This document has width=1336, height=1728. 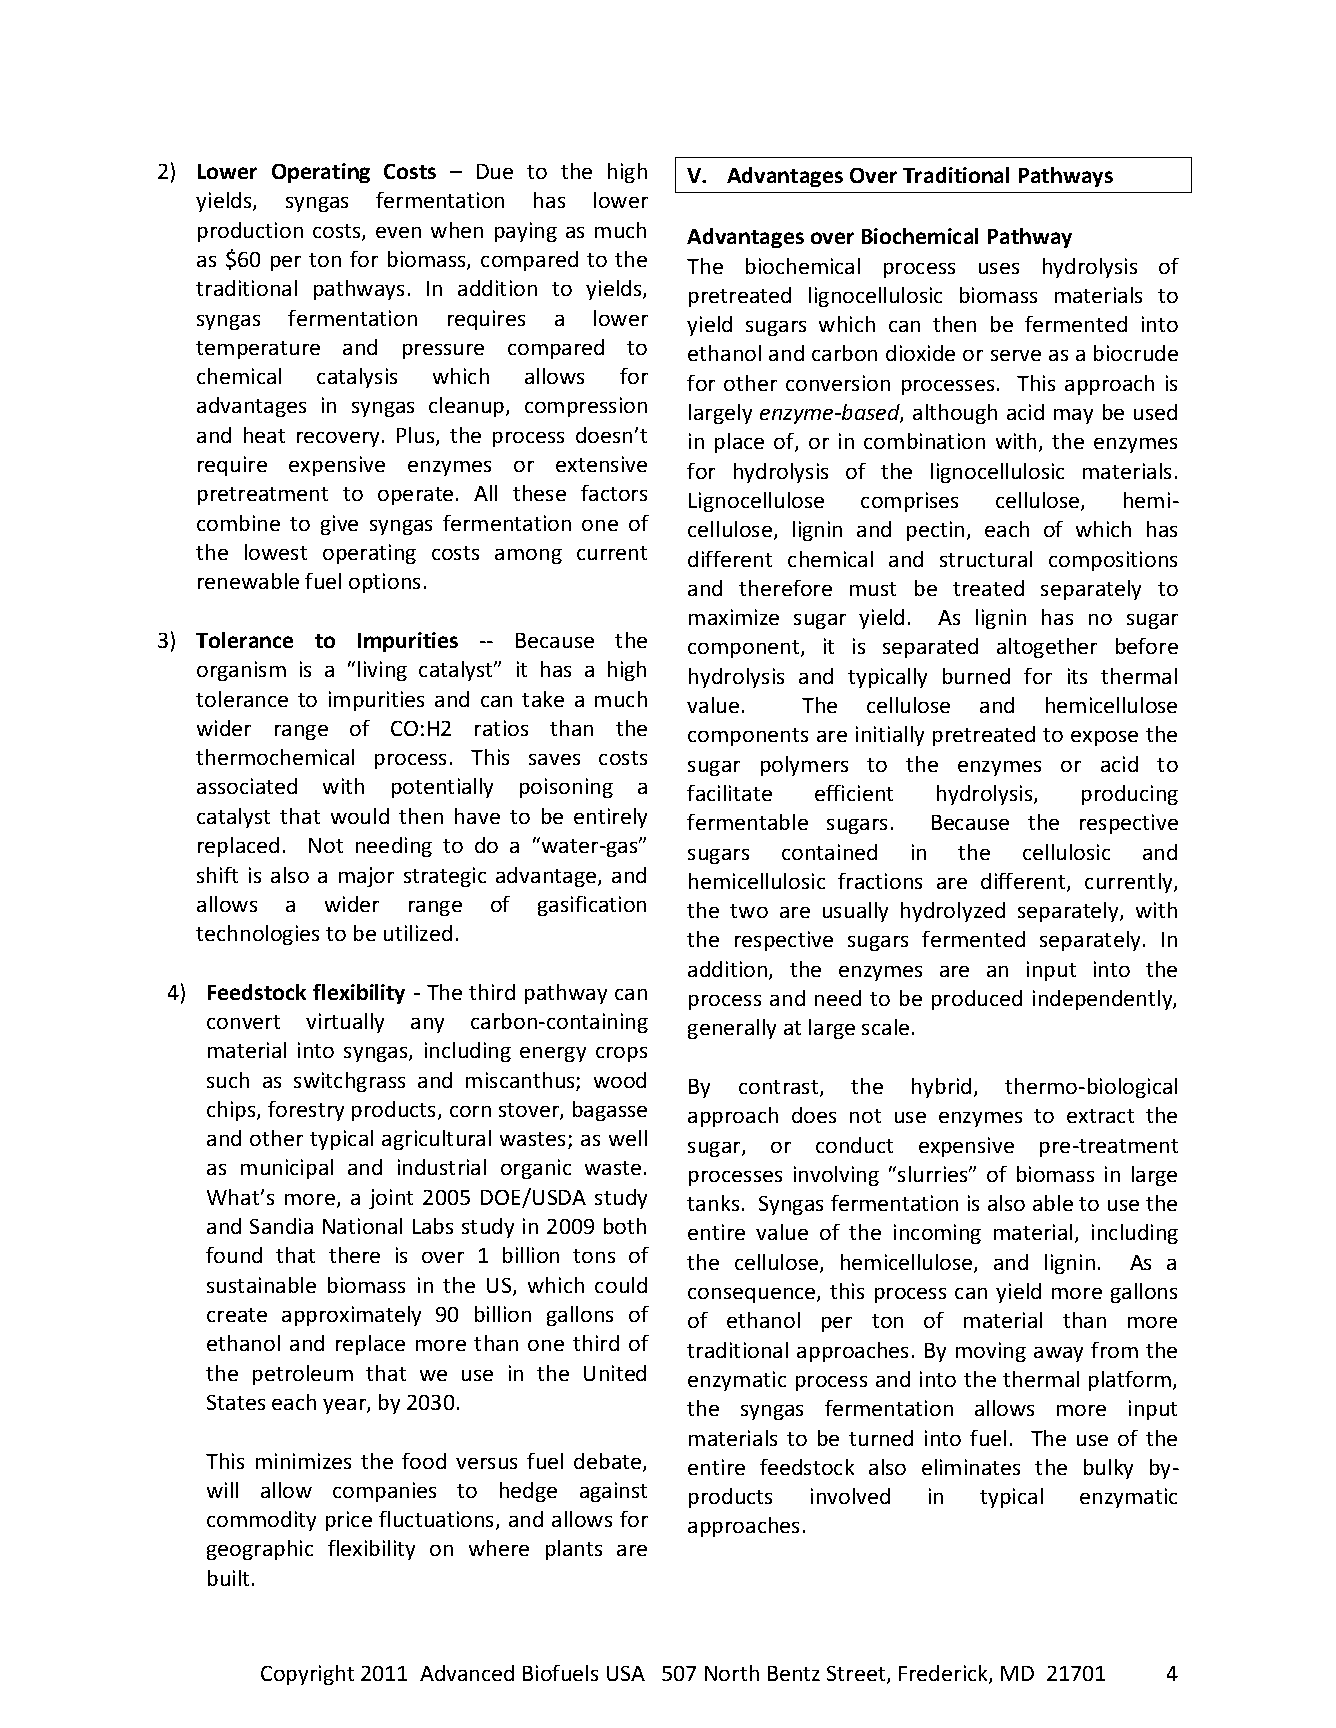 What do you see at coordinates (732, 1029) in the document?
I see `generally` at bounding box center [732, 1029].
